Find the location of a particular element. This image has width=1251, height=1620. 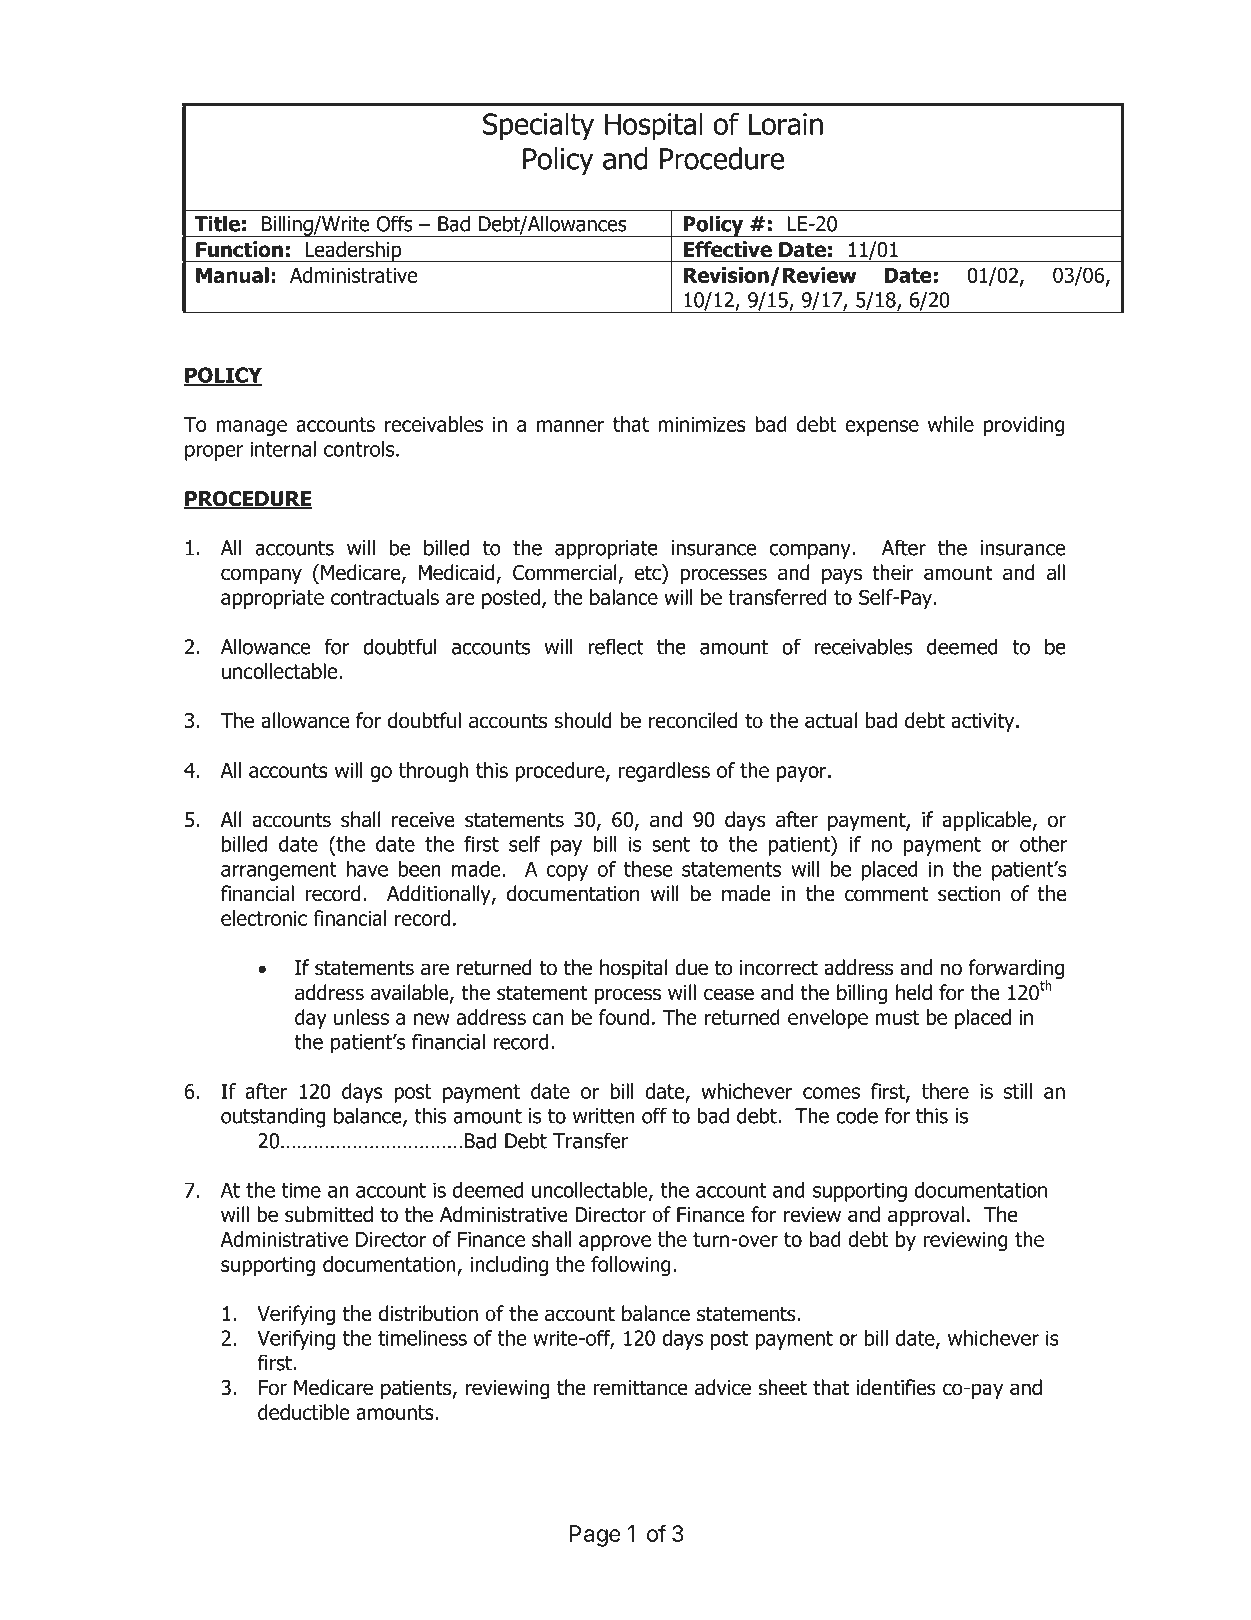

sent is located at coordinates (671, 844).
